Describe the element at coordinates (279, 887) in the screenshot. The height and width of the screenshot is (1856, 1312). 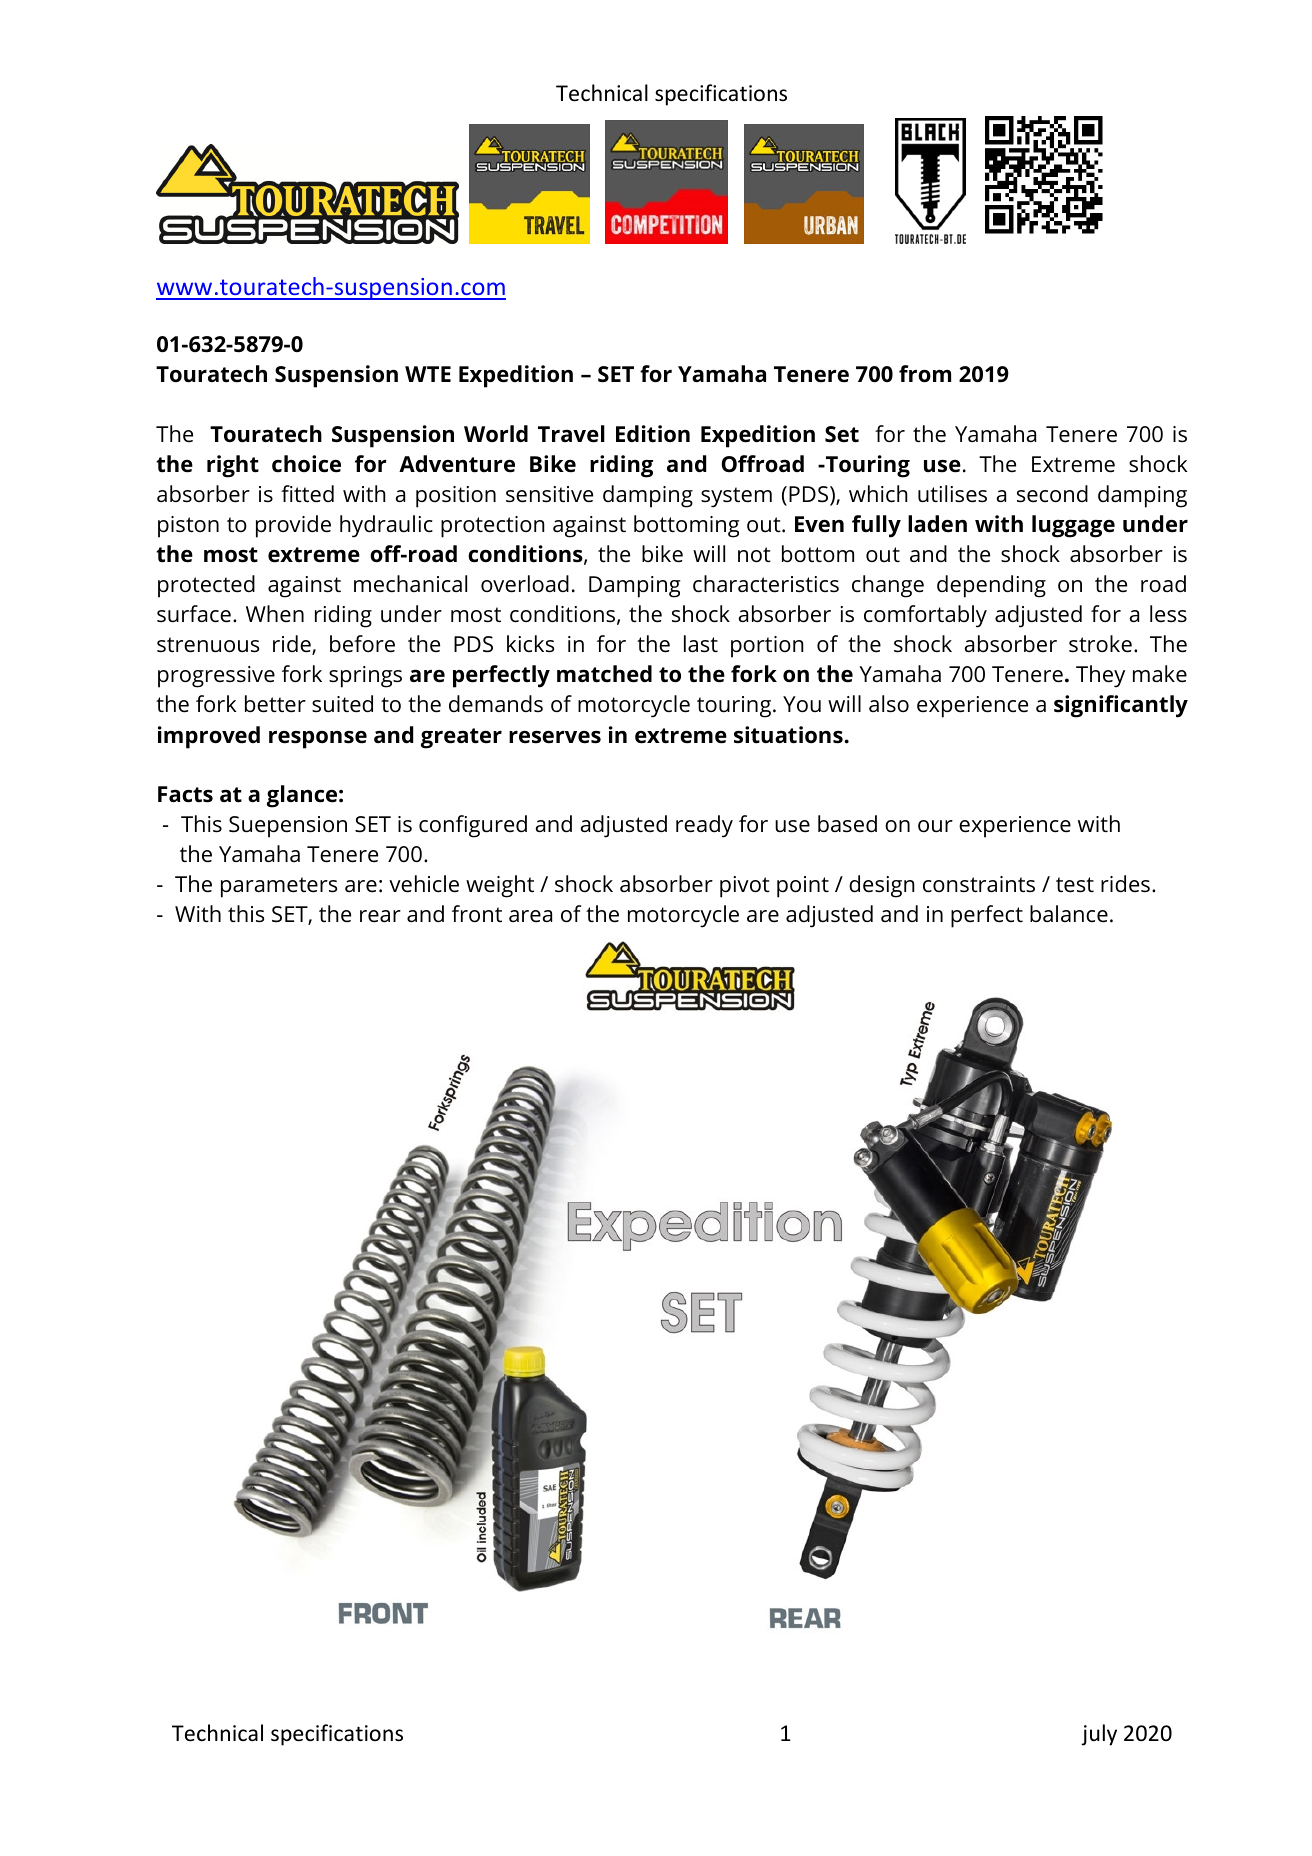
I see `parameters` at that location.
